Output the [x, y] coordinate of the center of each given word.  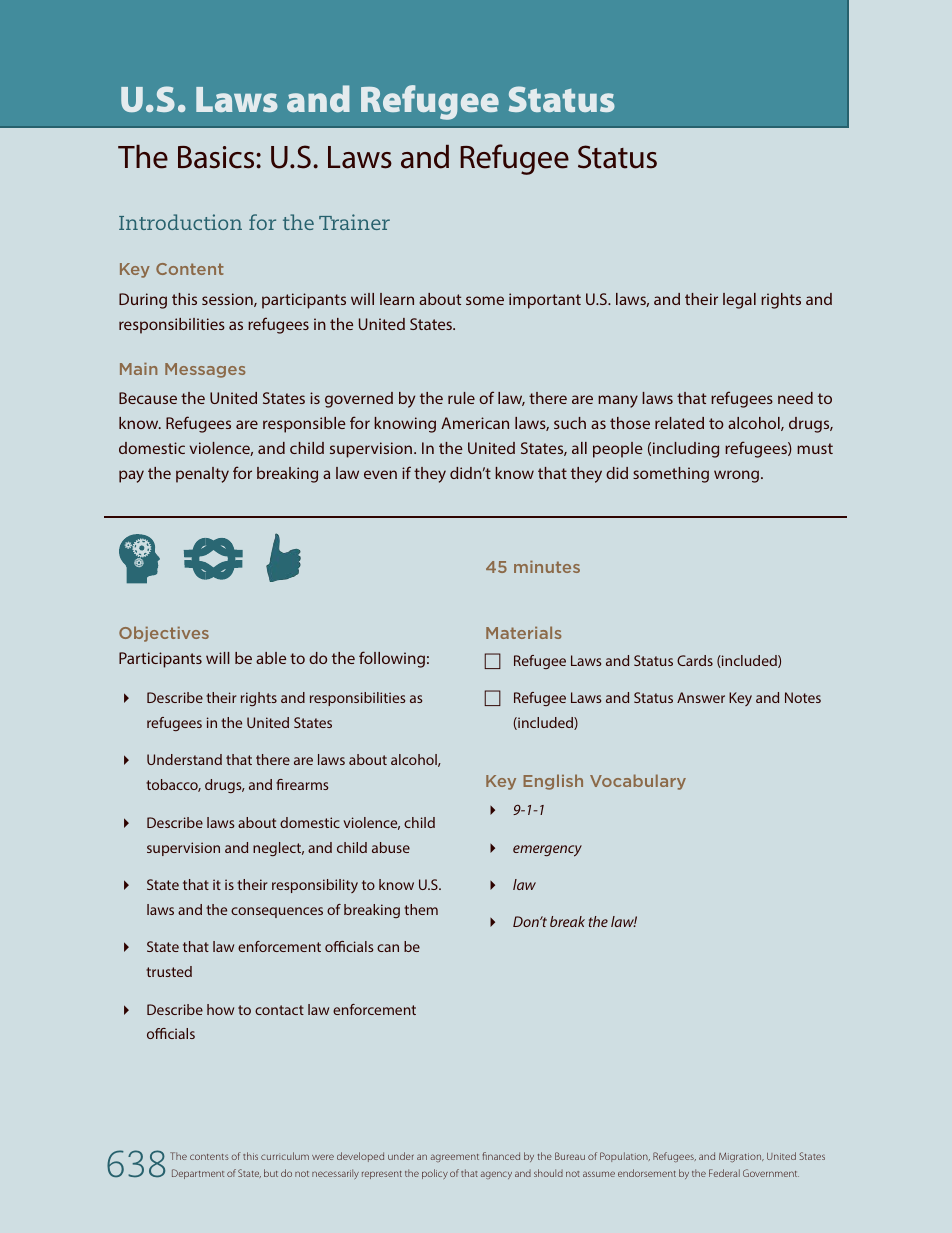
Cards [695, 660]
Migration [741, 1157]
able [271, 658]
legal [739, 301]
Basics [217, 157]
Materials [524, 632]
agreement [454, 1158]
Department [198, 1174]
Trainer [354, 222]
